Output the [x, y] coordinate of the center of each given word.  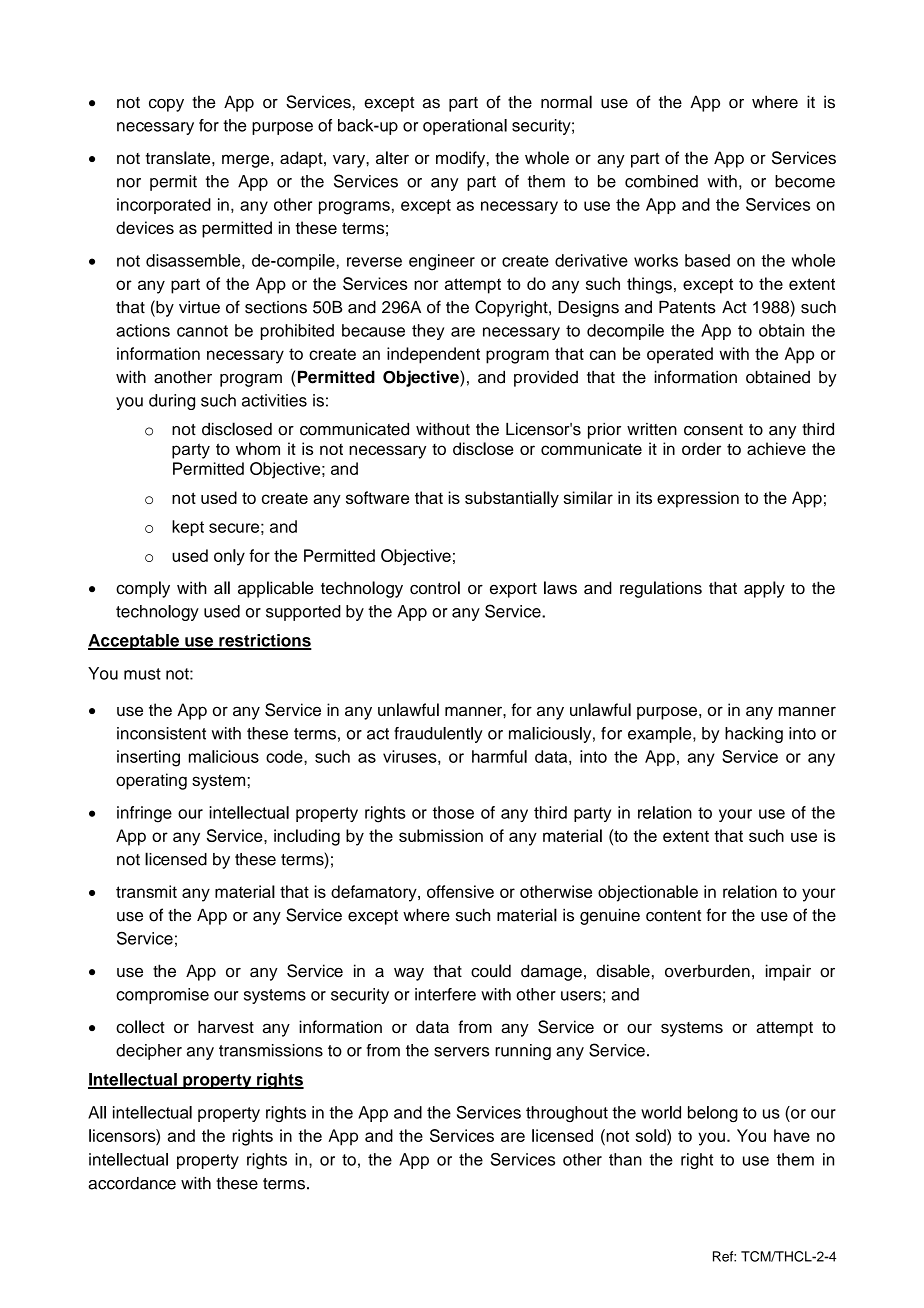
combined [661, 181]
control [435, 588]
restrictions [264, 641]
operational [465, 127]
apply [764, 589]
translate [179, 157]
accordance [132, 1183]
